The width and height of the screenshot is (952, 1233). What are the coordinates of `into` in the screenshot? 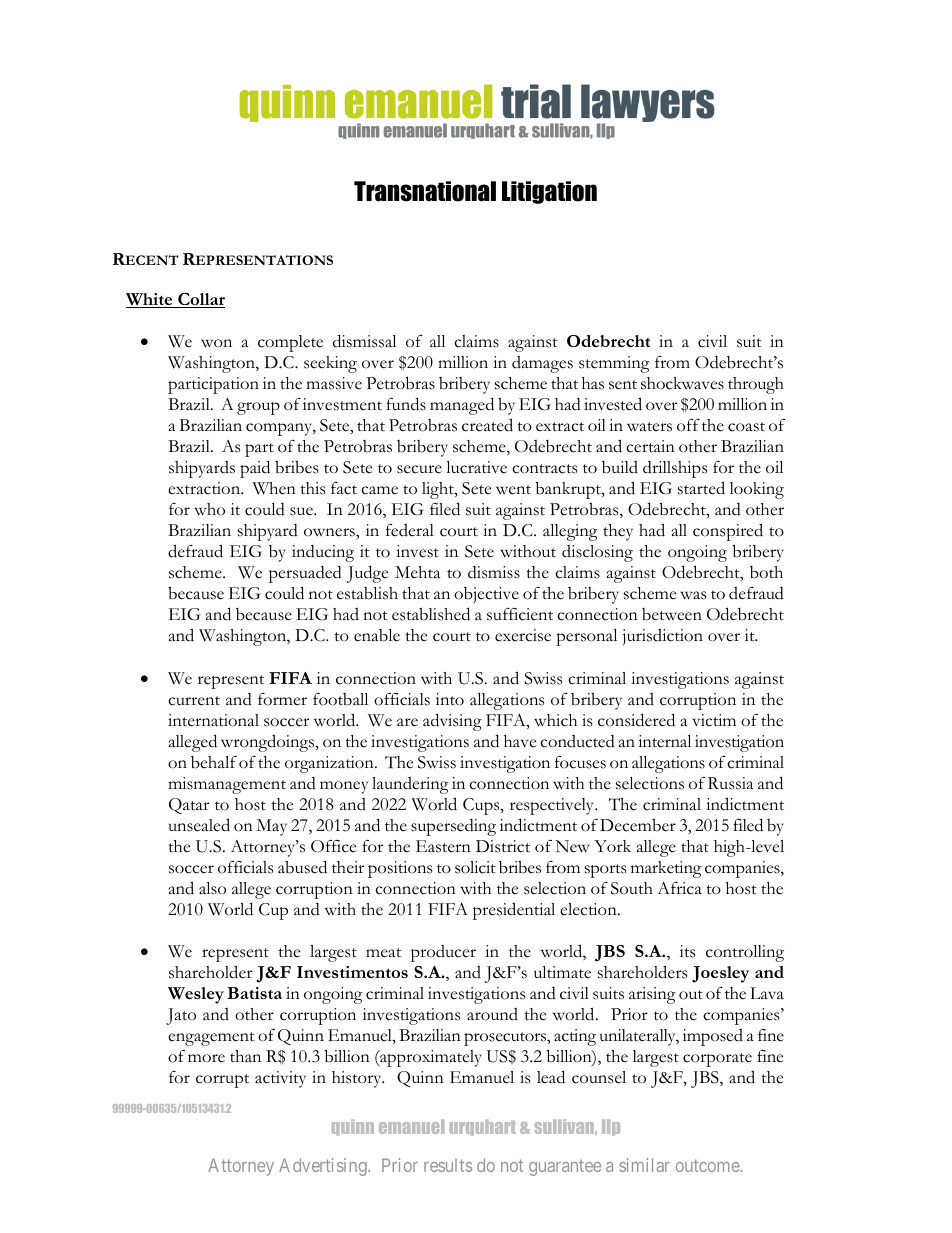 It's located at (450, 699).
